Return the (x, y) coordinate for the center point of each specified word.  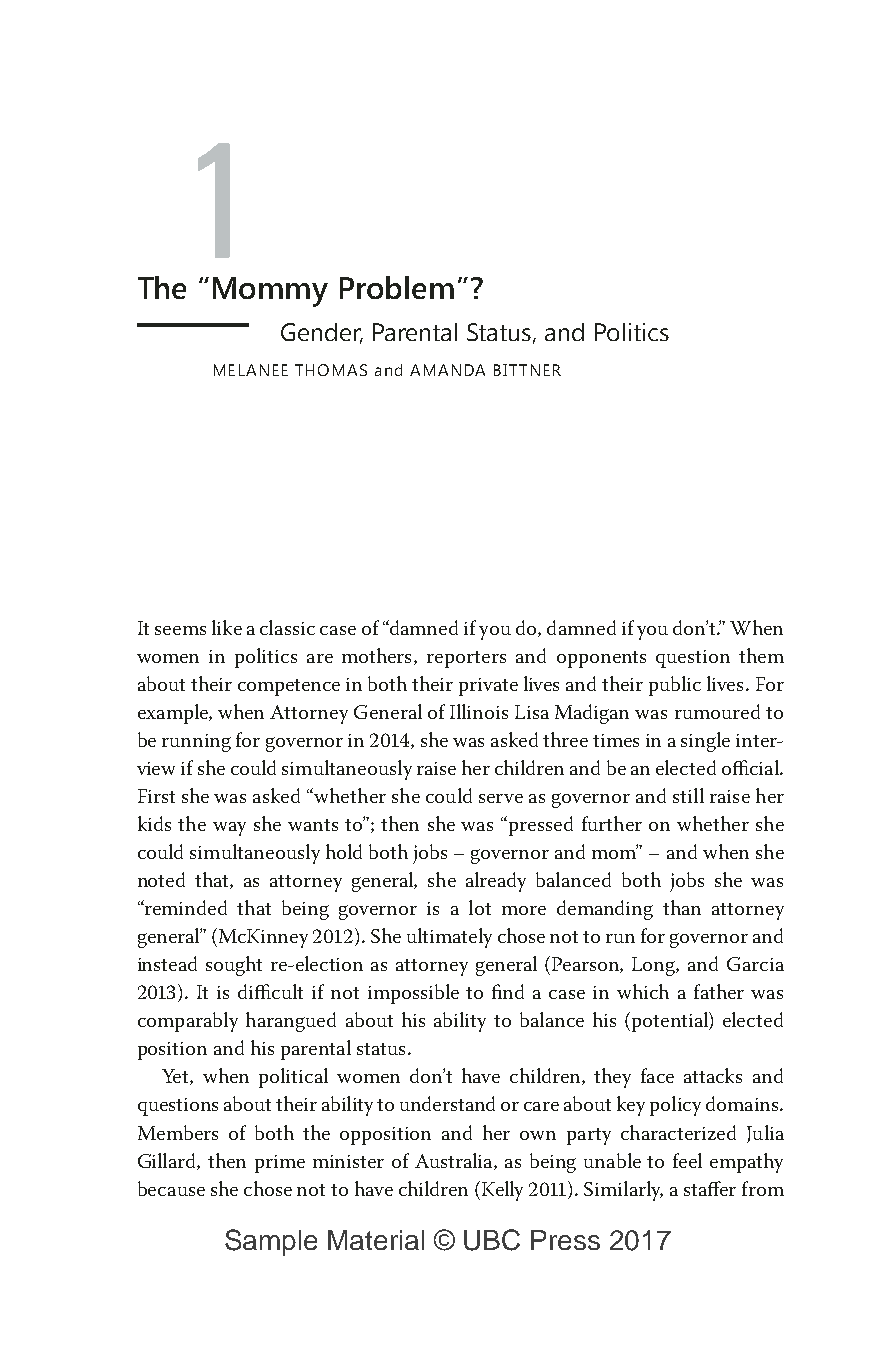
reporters (466, 659)
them (761, 655)
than (682, 907)
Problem (397, 287)
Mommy (270, 292)
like (227, 627)
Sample (271, 1242)
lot (480, 907)
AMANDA (447, 370)
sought (234, 966)
